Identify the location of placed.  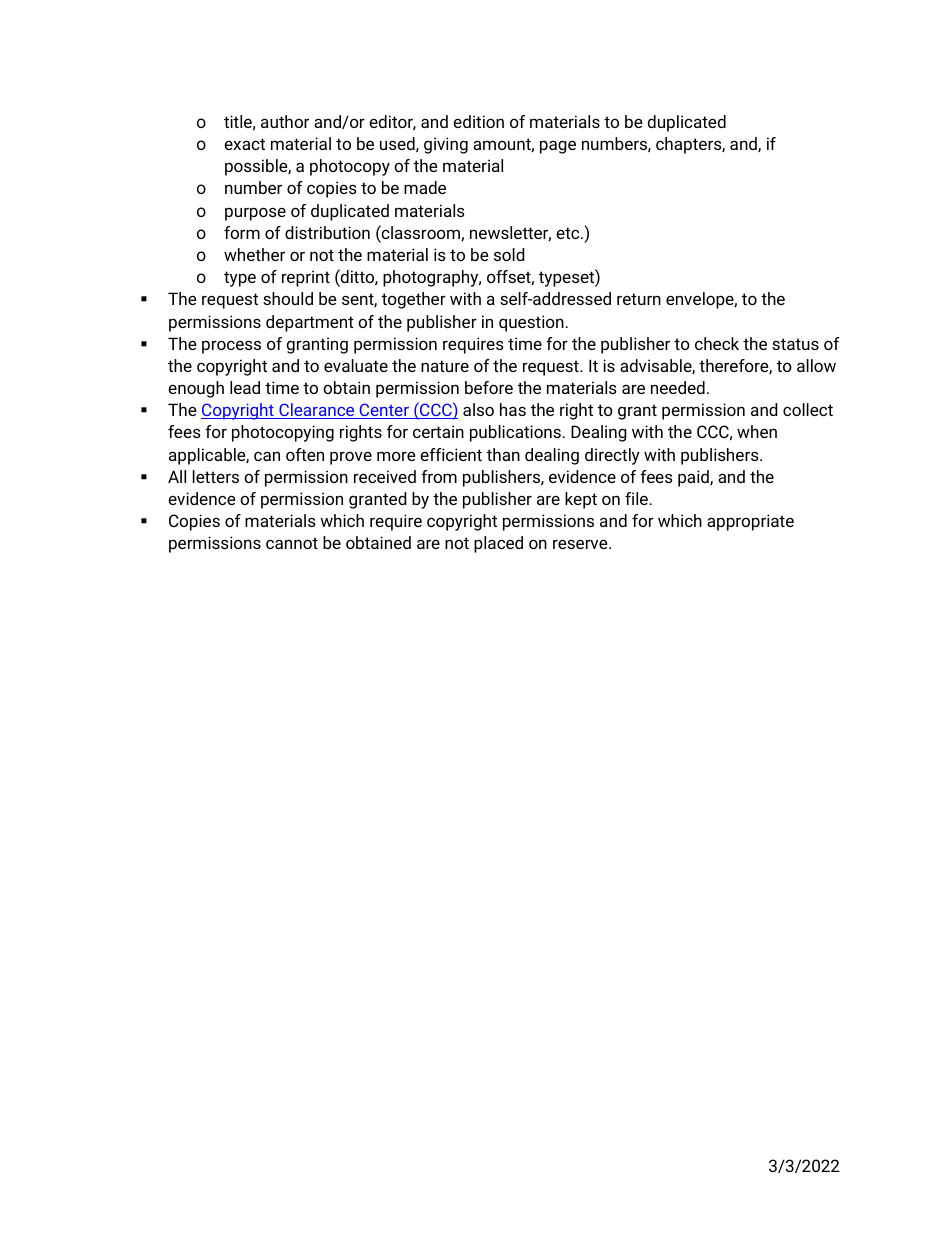
(498, 544).
